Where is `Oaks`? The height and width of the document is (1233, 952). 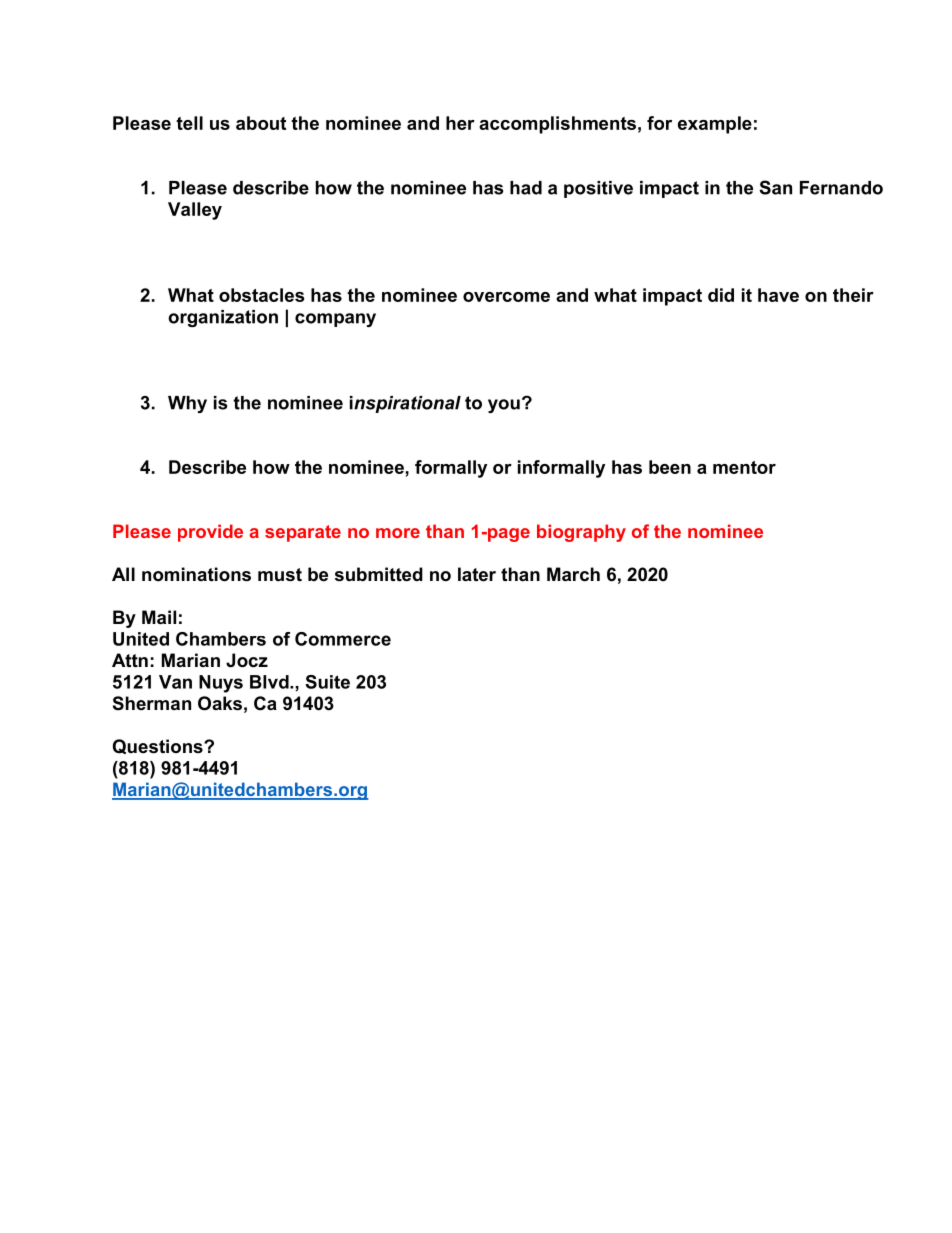
Oaks is located at coordinates (220, 703).
